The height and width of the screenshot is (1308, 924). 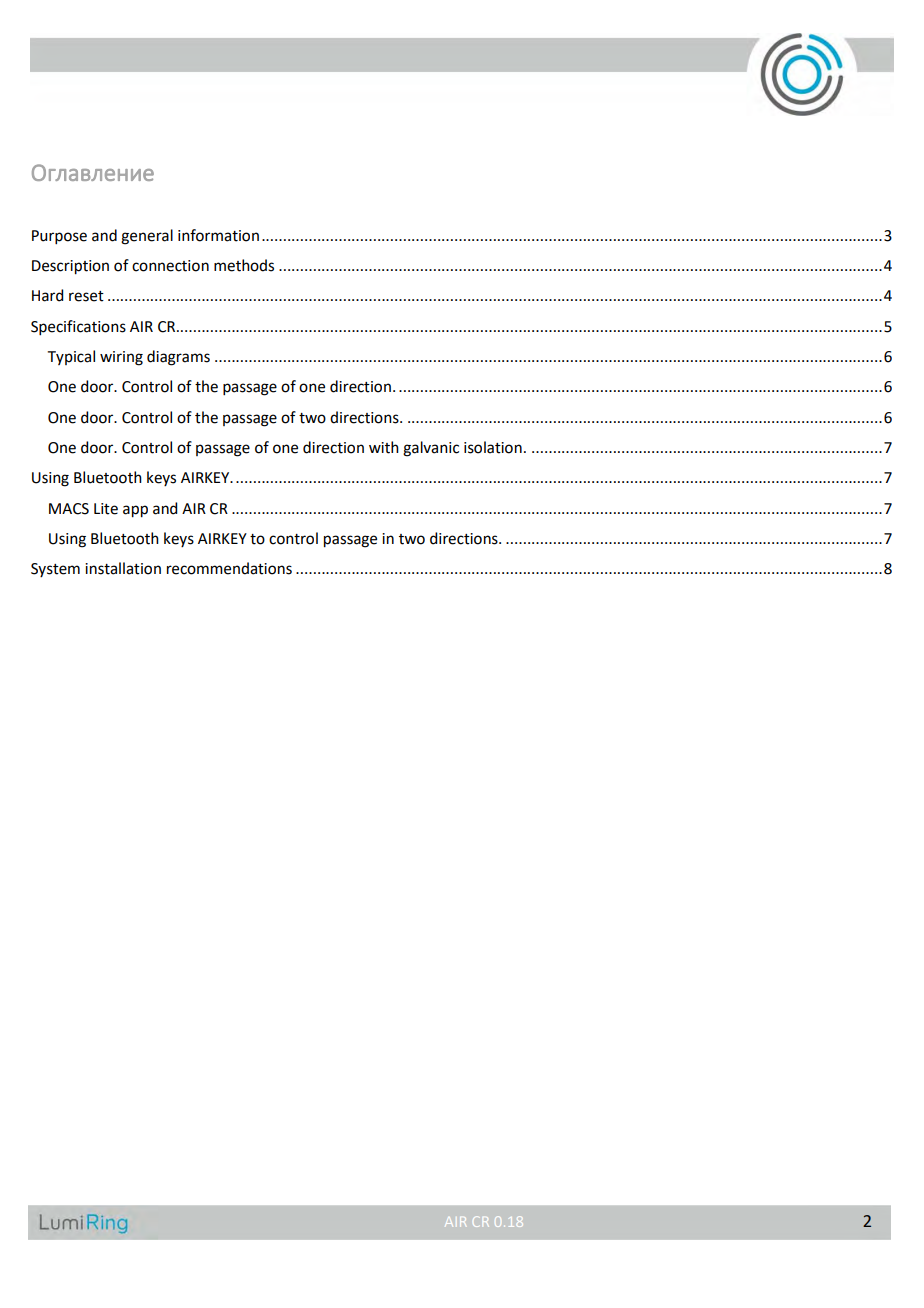 I want to click on Specifications, so click(x=78, y=327).
